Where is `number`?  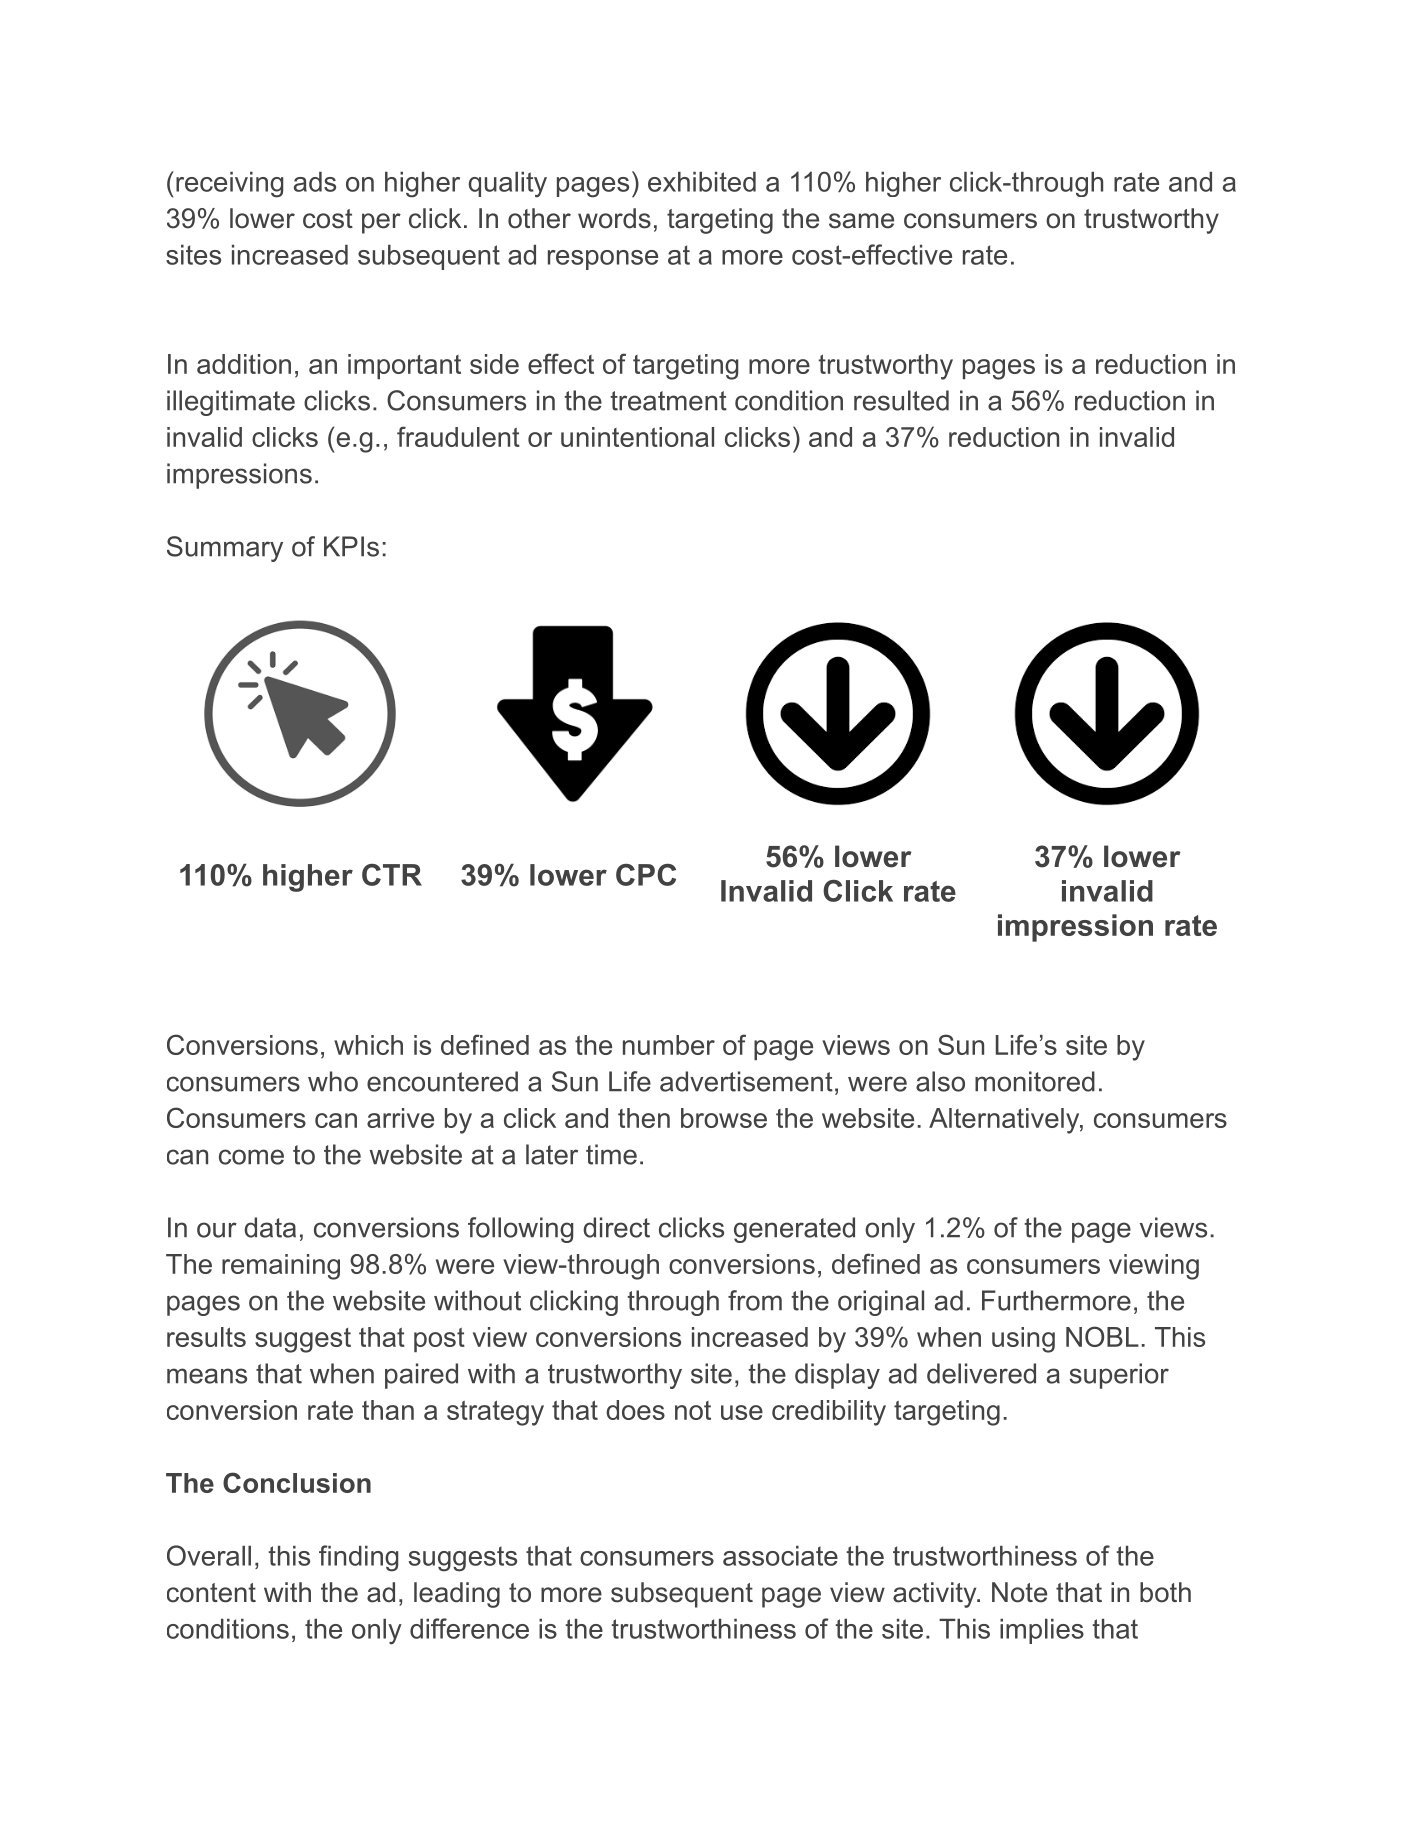
number is located at coordinates (669, 1045).
